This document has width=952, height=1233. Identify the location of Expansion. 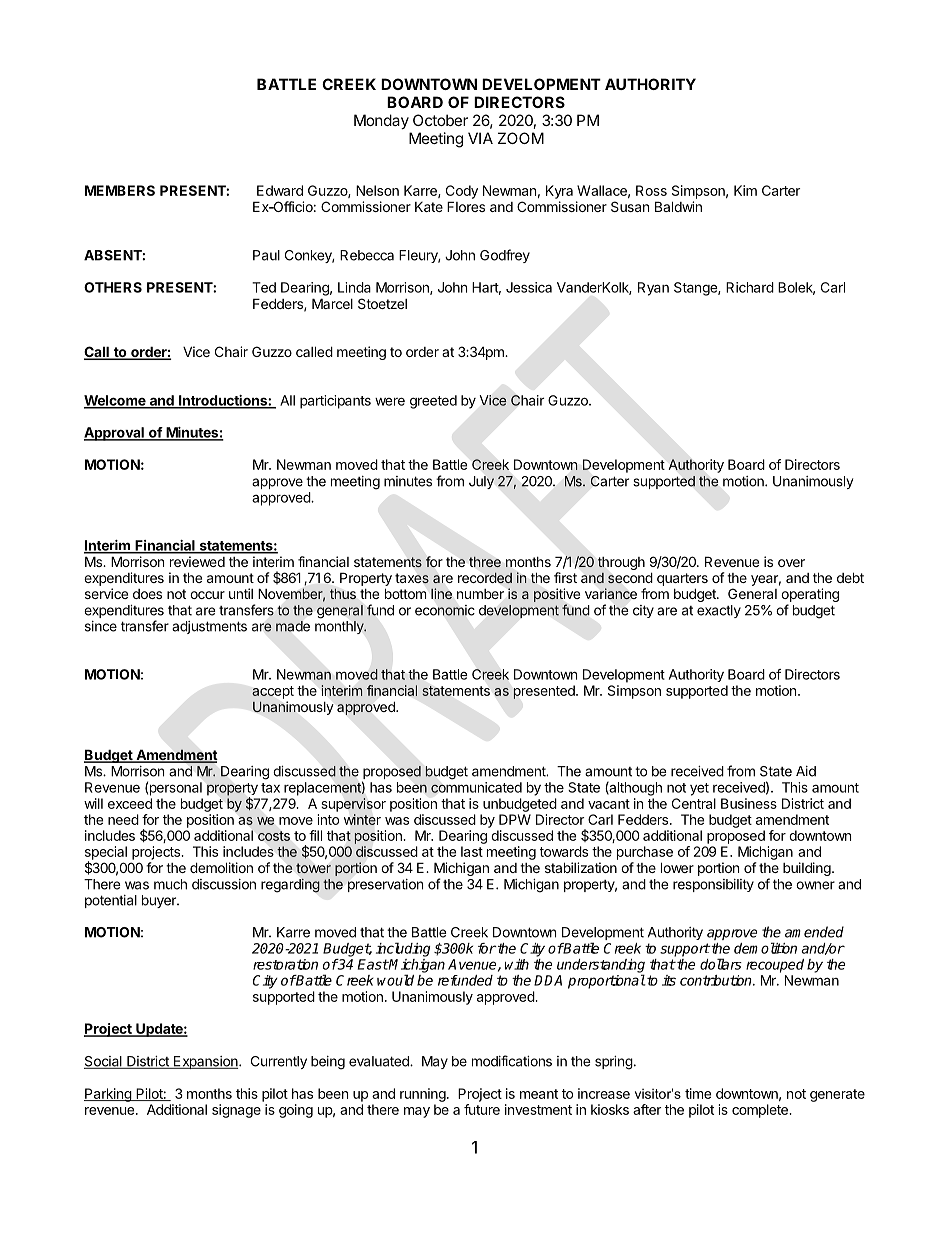
(206, 1062).
